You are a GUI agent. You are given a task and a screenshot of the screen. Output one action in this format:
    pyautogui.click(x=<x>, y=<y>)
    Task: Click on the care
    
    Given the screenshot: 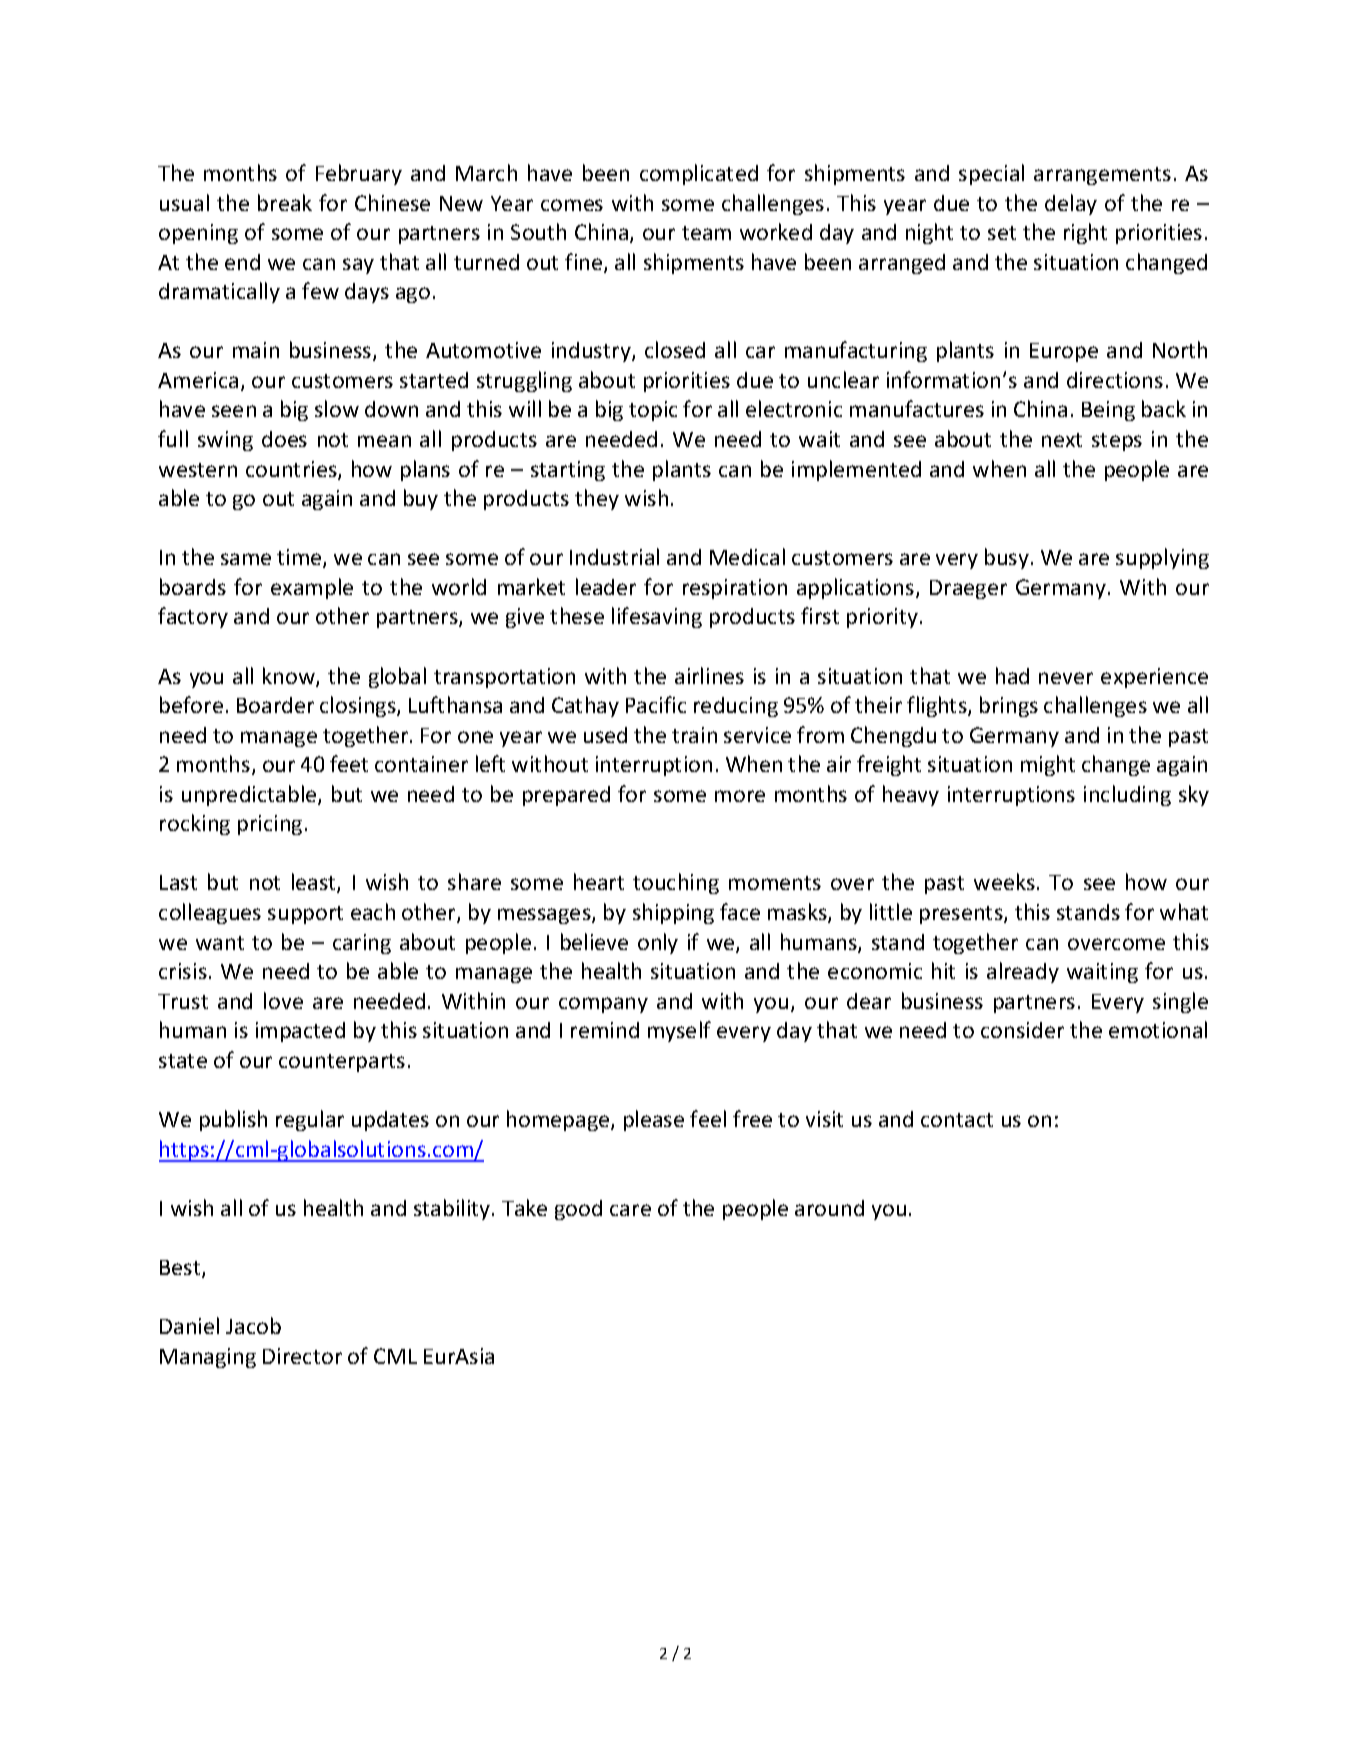 What is the action you would take?
    pyautogui.click(x=630, y=1210)
